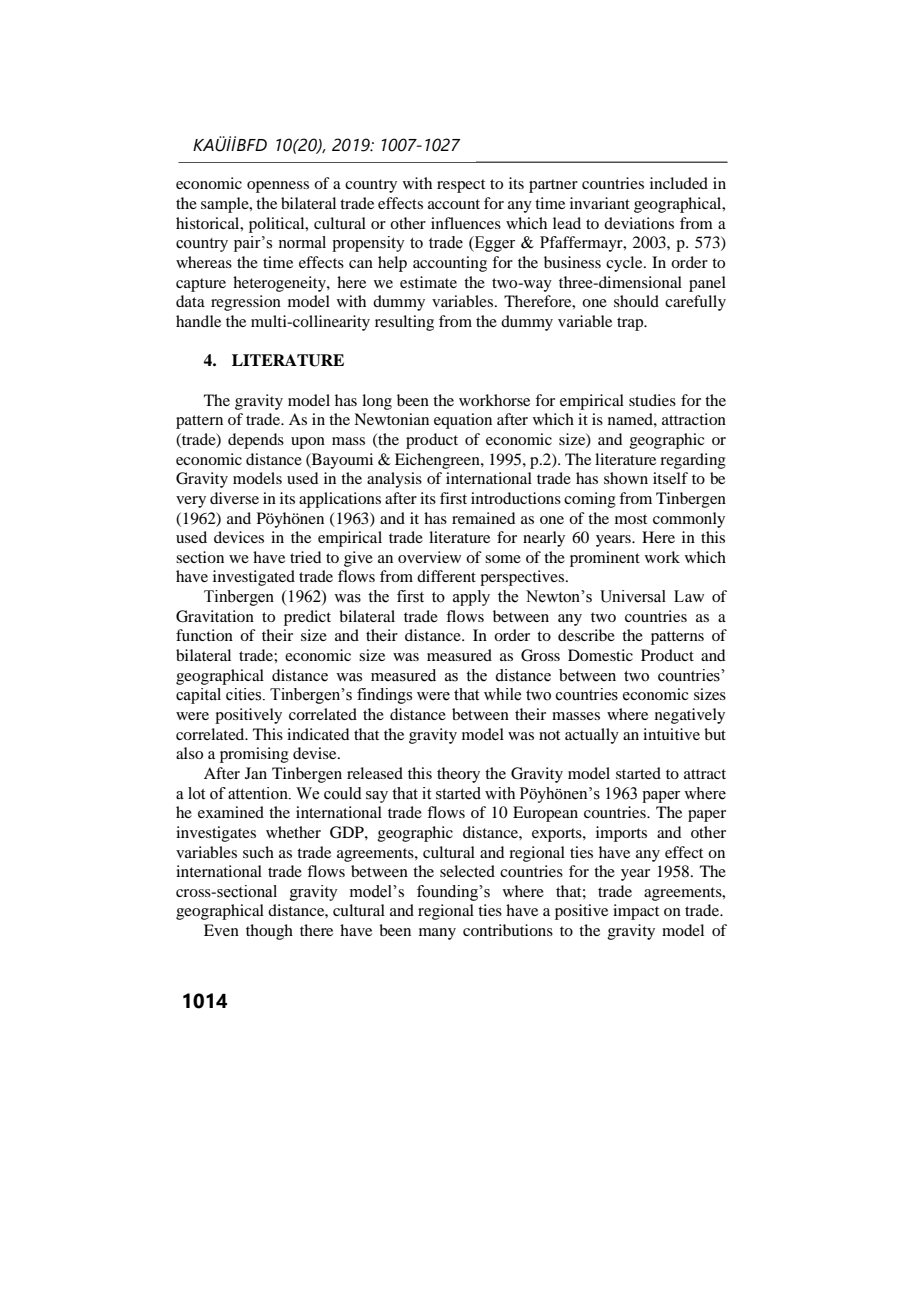 The width and height of the page is (924, 1308). Describe the element at coordinates (226, 205) in the page. I see `sample` at that location.
